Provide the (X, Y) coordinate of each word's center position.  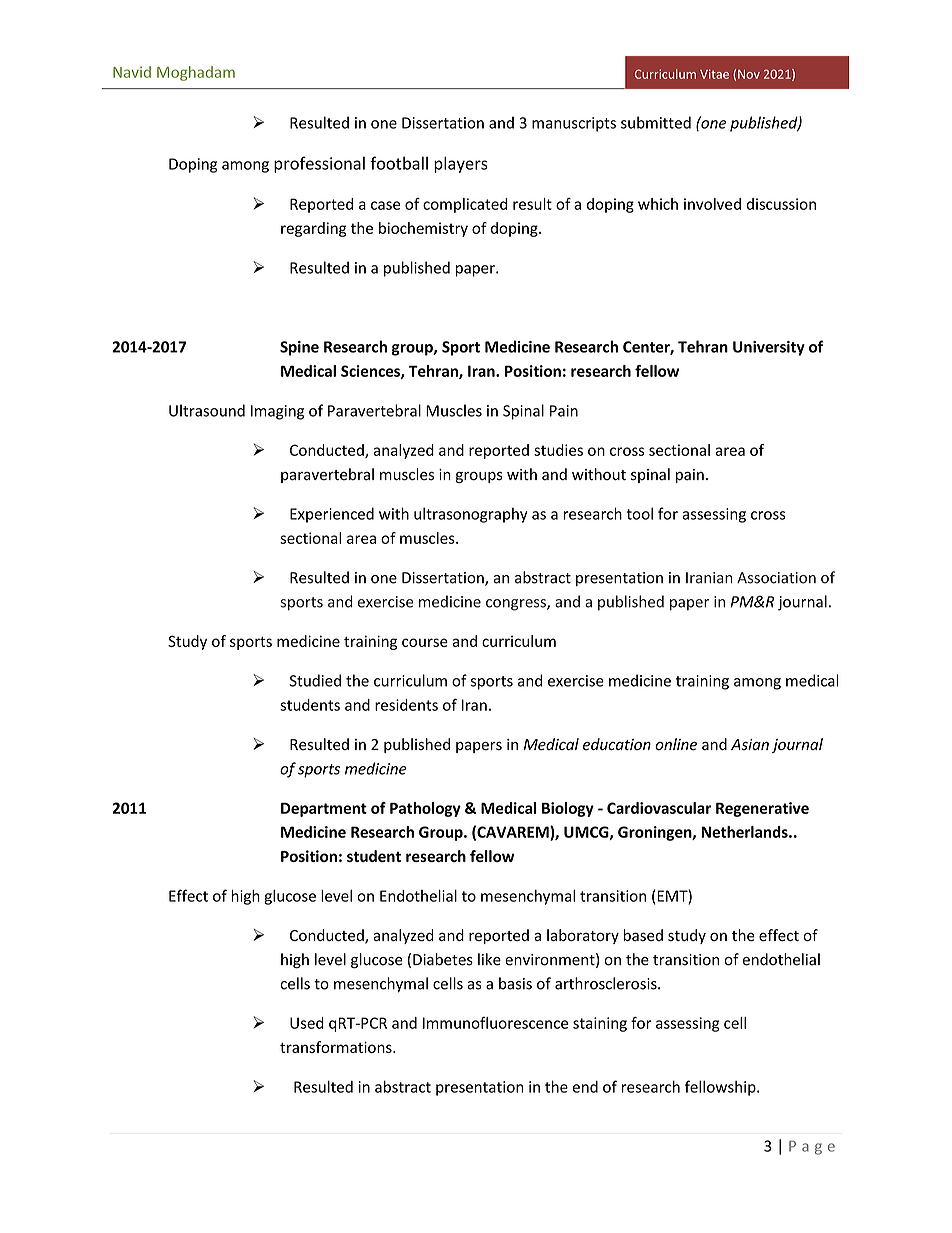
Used (307, 1023)
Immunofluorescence (495, 1023)
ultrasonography (471, 515)
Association (776, 578)
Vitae (714, 74)
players (461, 164)
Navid (132, 72)
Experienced (332, 515)
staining (600, 1024)
